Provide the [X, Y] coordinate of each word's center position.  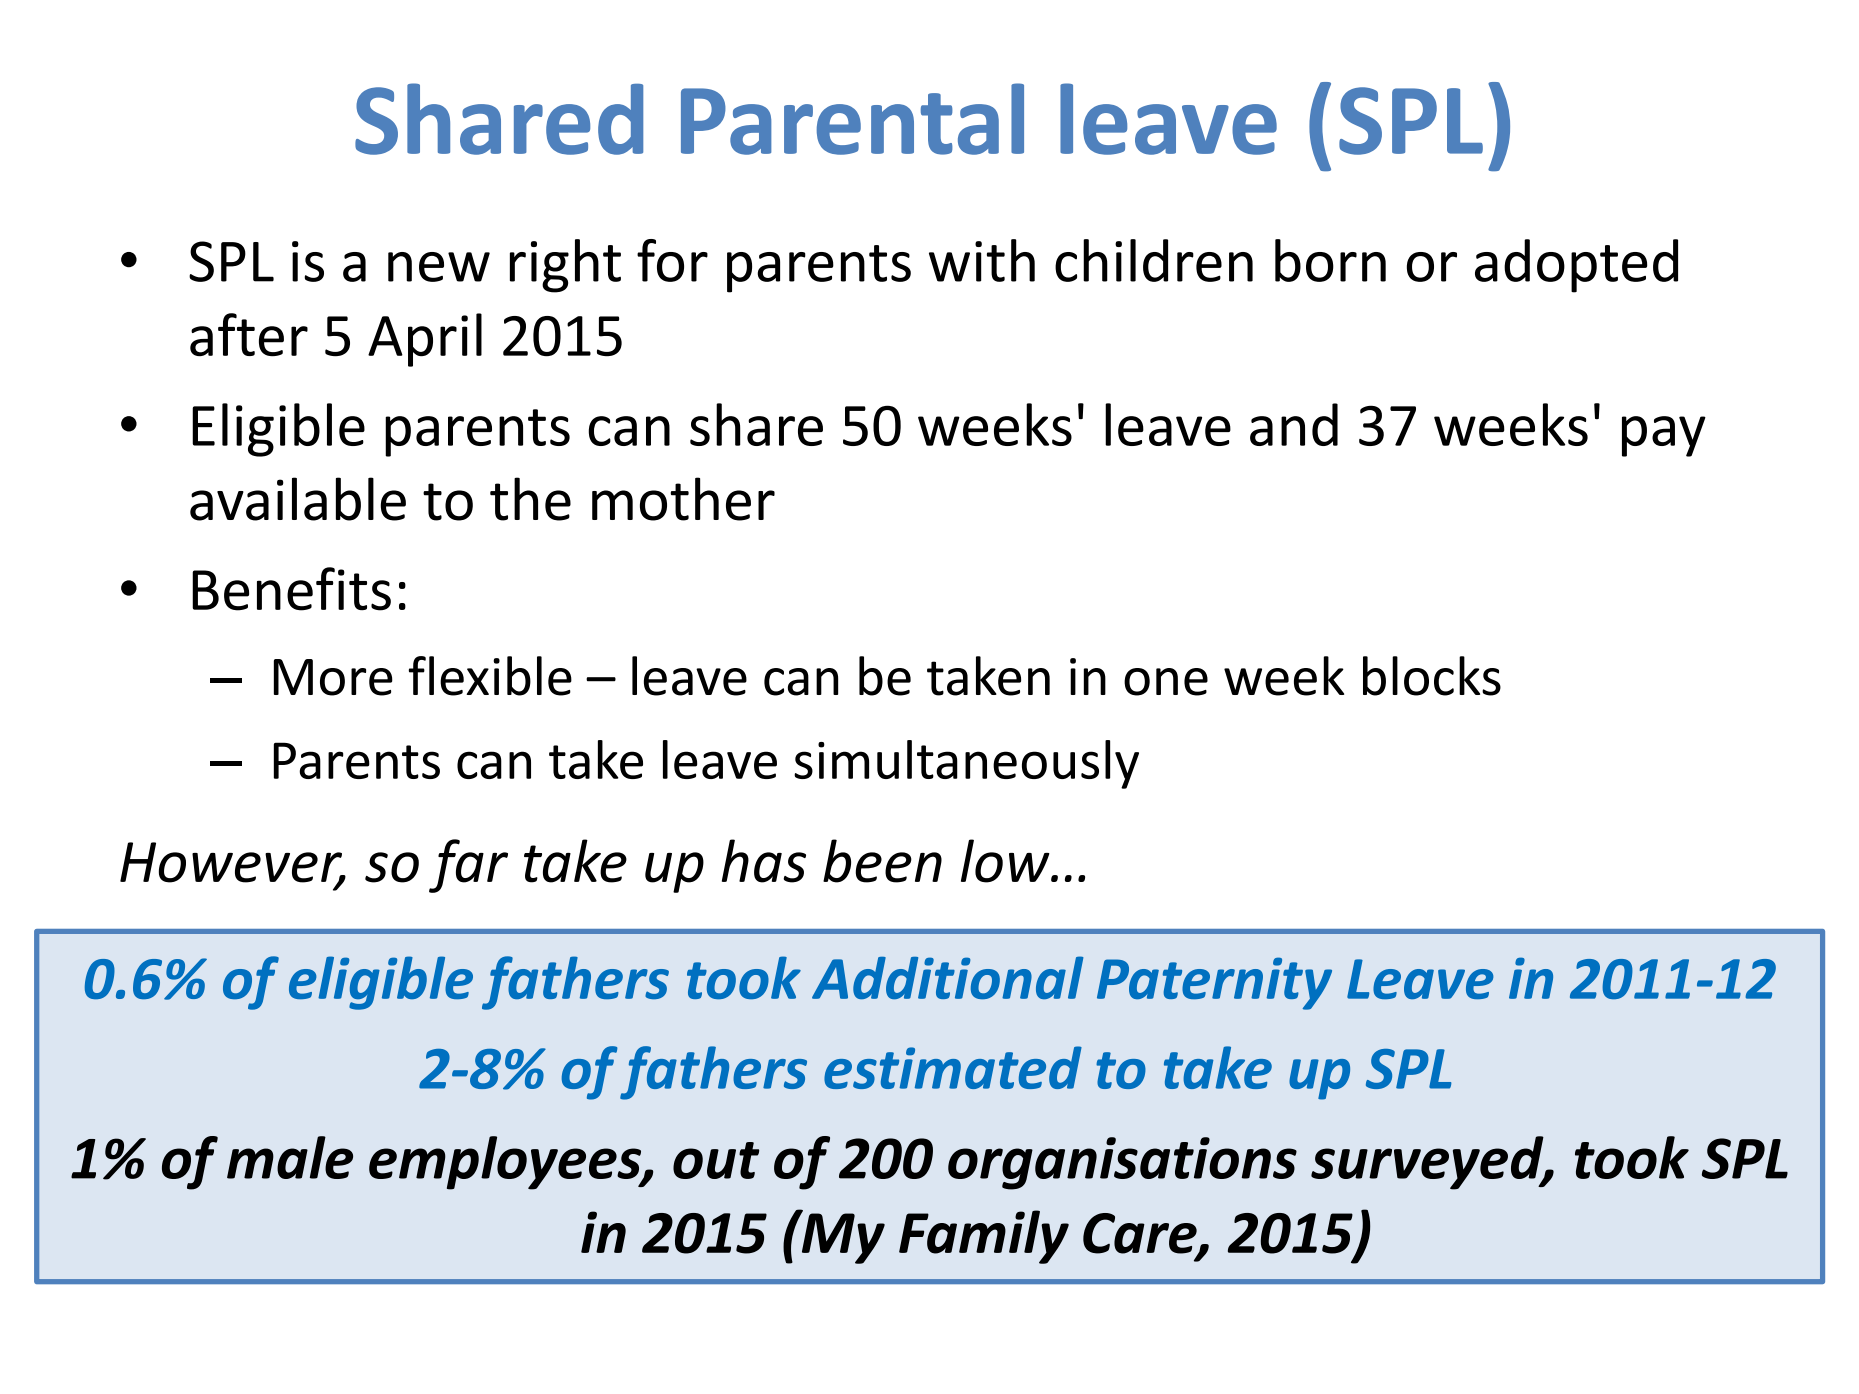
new [439, 267]
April [425, 340]
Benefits [291, 589]
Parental [852, 119]
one [1166, 682]
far [468, 866]
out [716, 1160]
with [982, 260]
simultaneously [966, 764]
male [290, 1157]
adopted [1576, 266]
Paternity [1214, 983]
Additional [947, 977]
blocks [1432, 676]
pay [1664, 436]
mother [683, 499]
